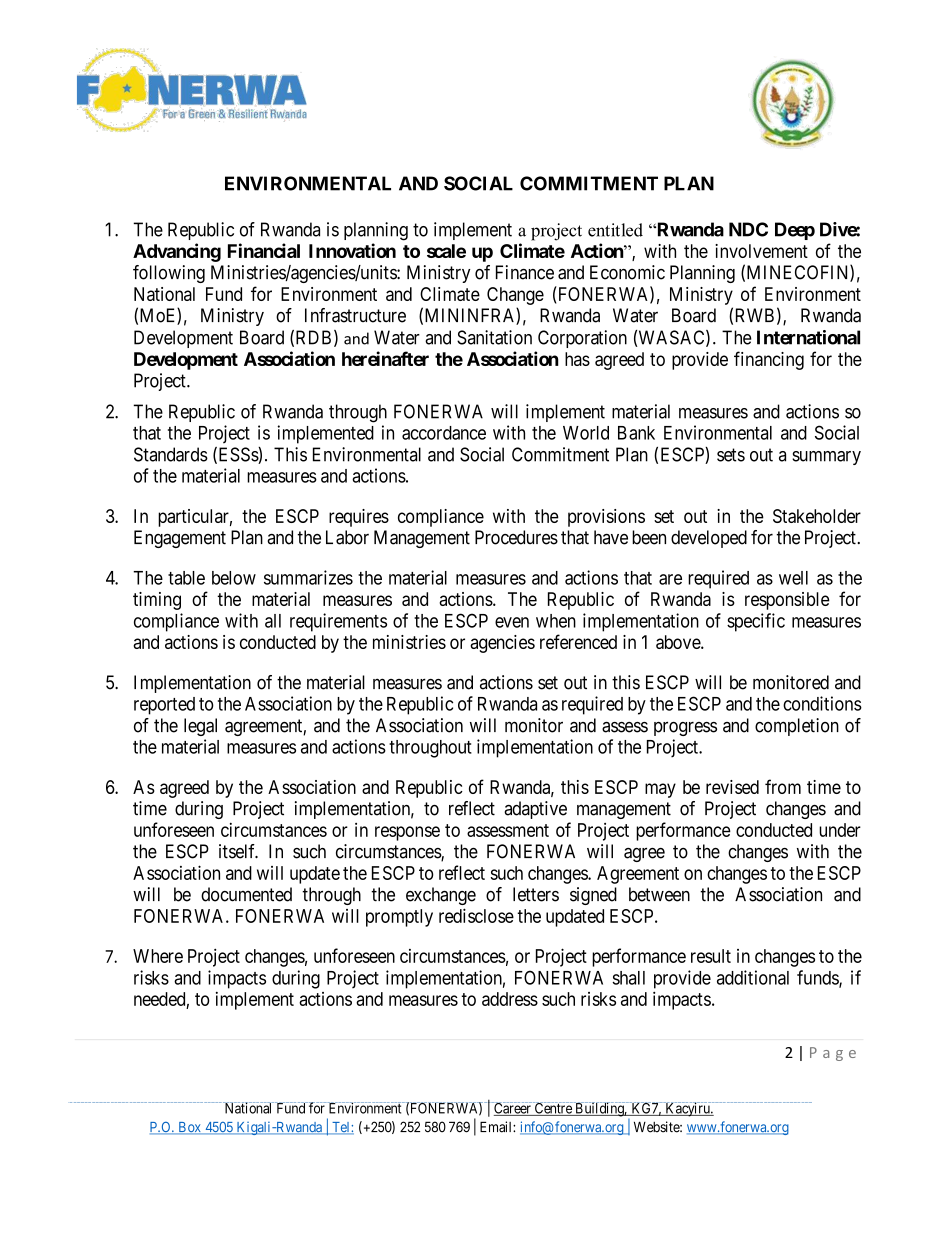 The image size is (952, 1233). I want to click on Financial, so click(264, 250).
